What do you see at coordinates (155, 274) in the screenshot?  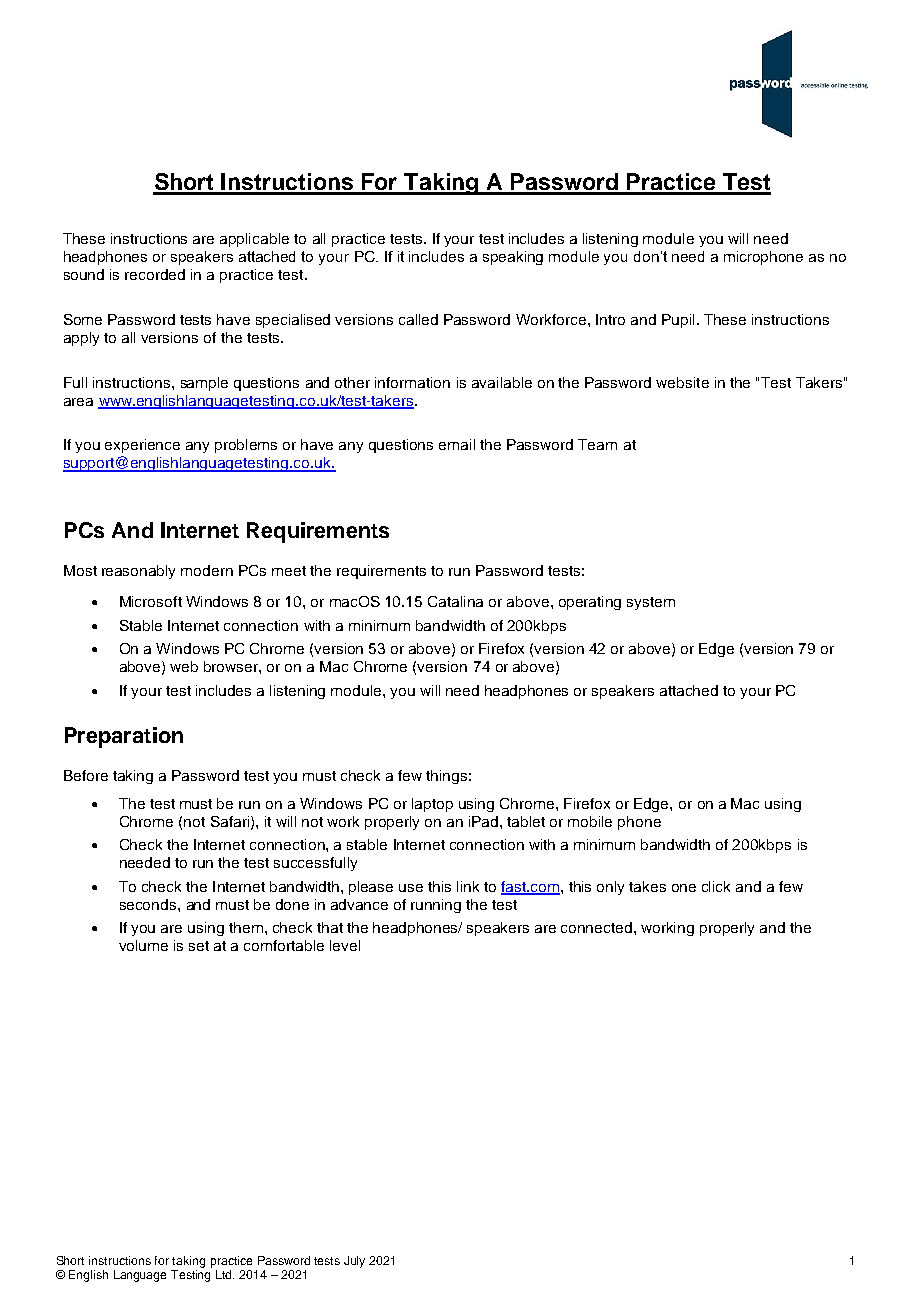 I see `recorded` at bounding box center [155, 274].
